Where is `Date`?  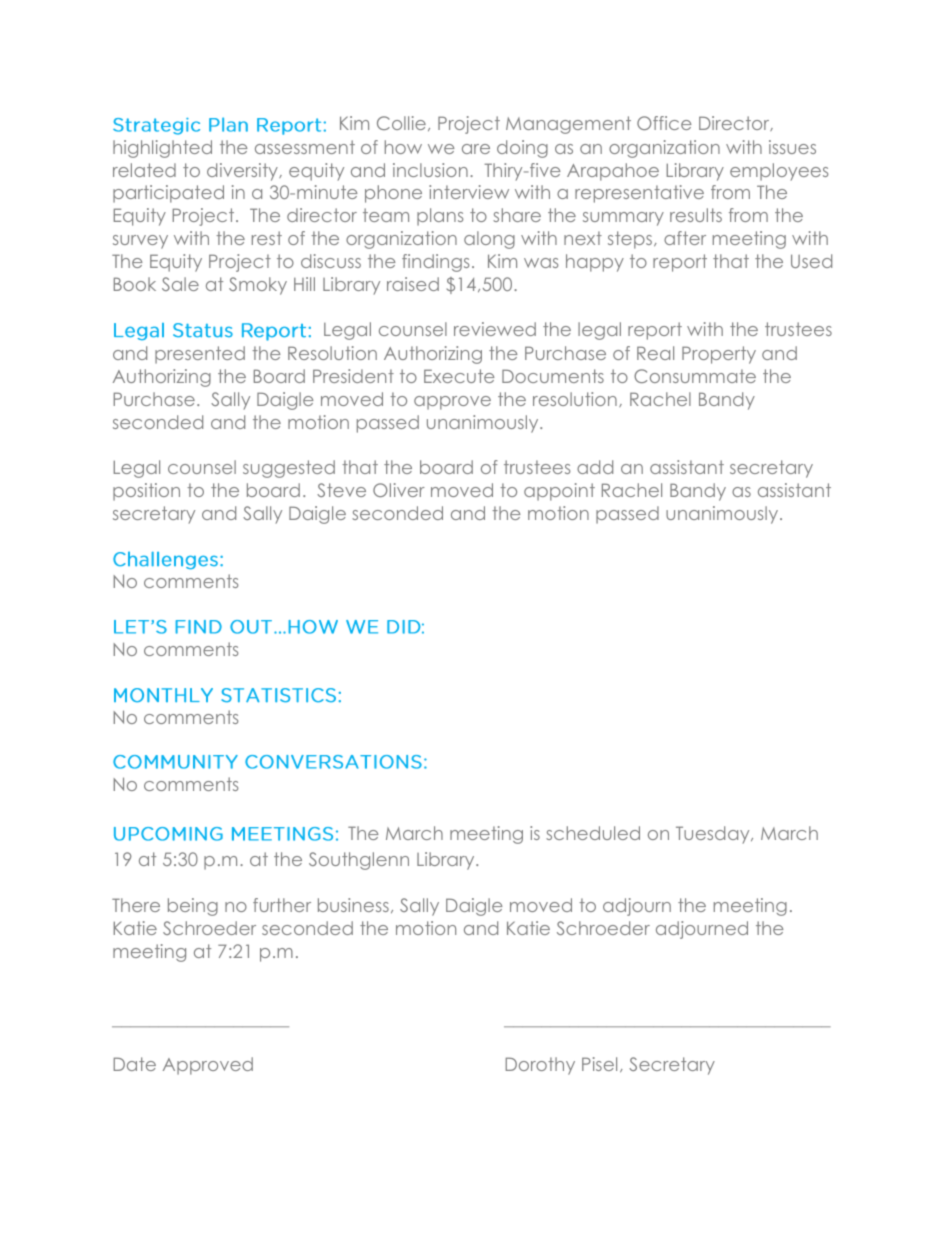 Date is located at coordinates (135, 1064).
